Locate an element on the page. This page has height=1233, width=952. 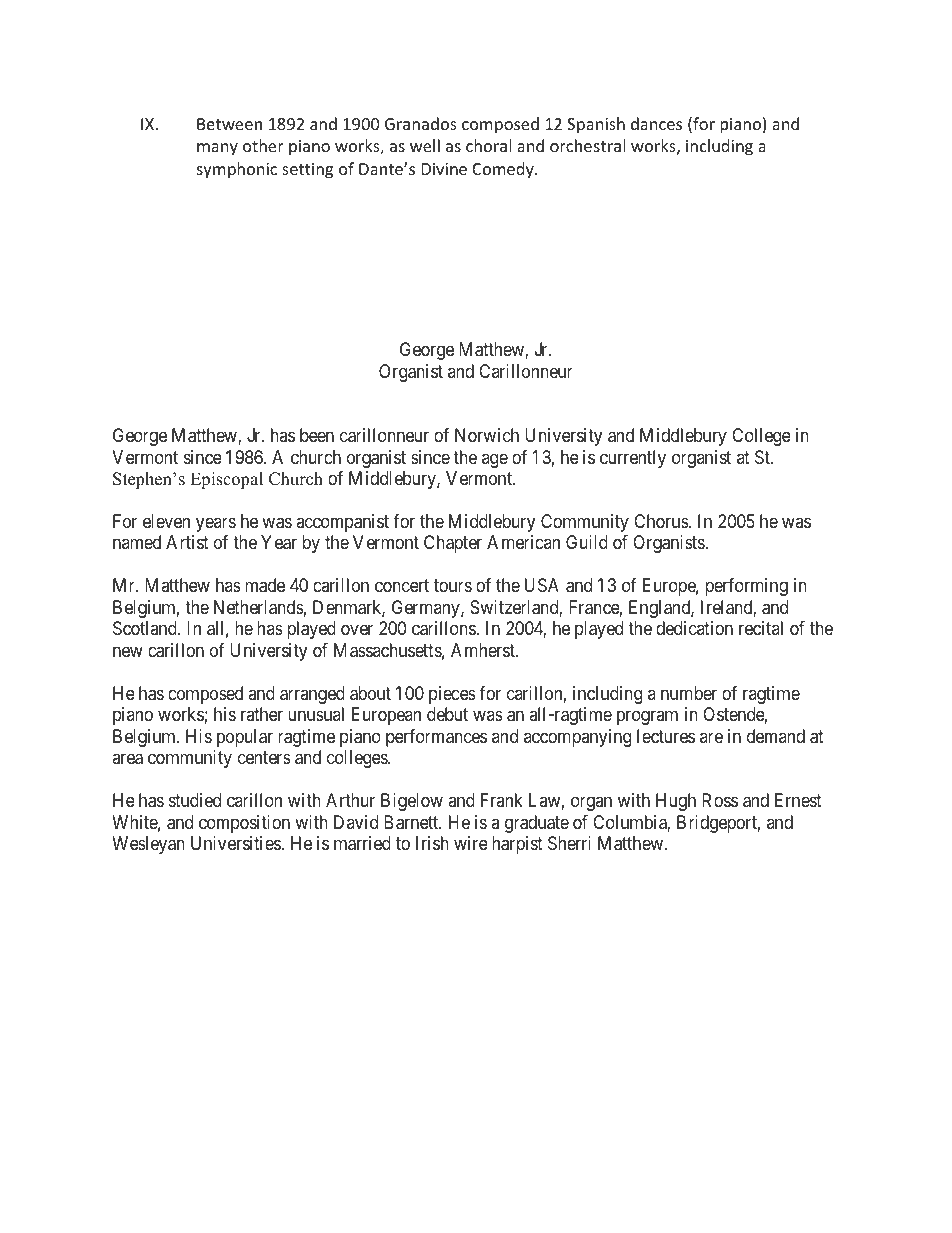
rather is located at coordinates (262, 714).
